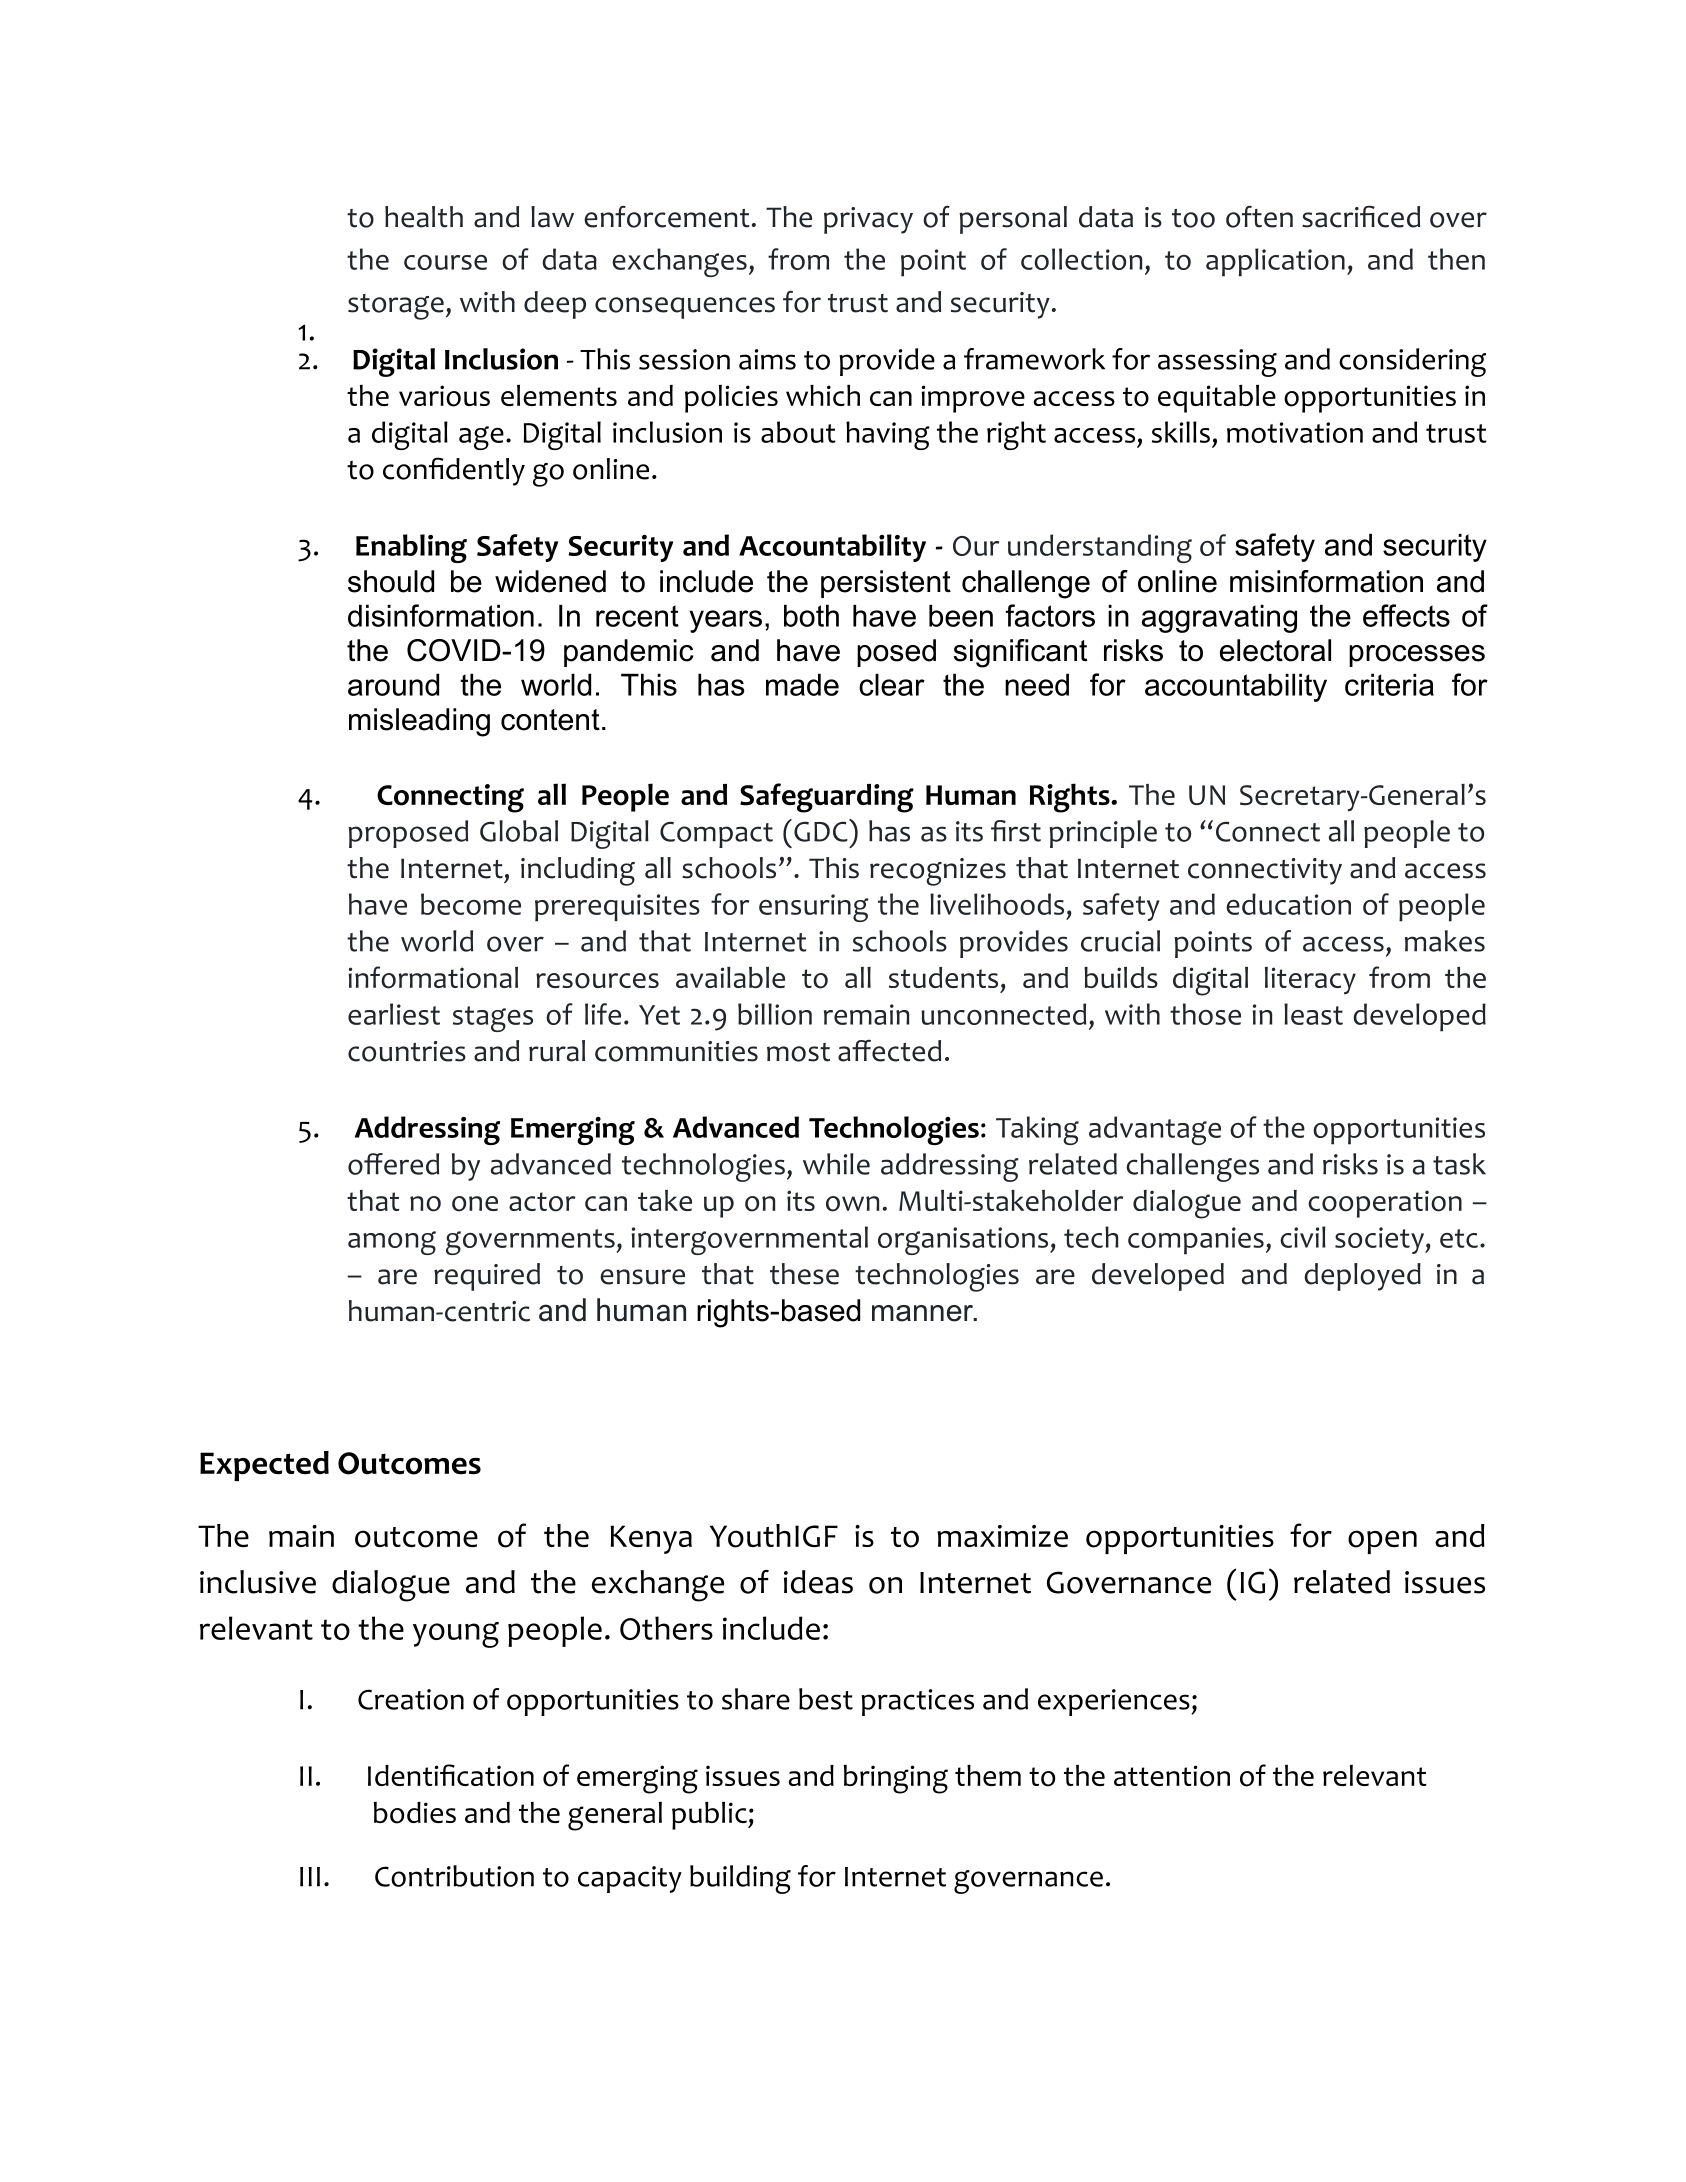 The image size is (1686, 2182). Describe the element at coordinates (392, 1243) in the page. I see `among` at that location.
